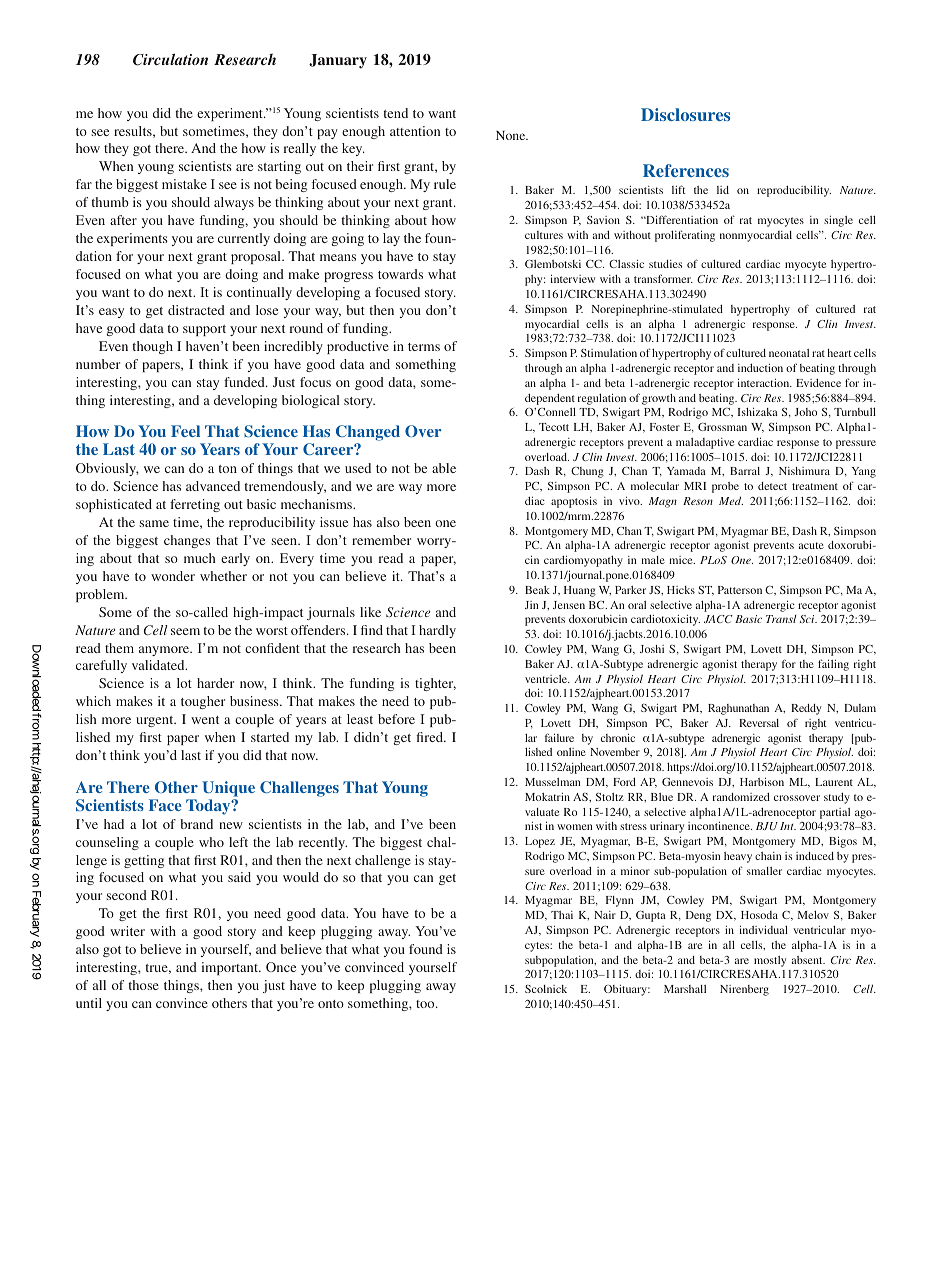  I want to click on terms, so click(424, 347).
